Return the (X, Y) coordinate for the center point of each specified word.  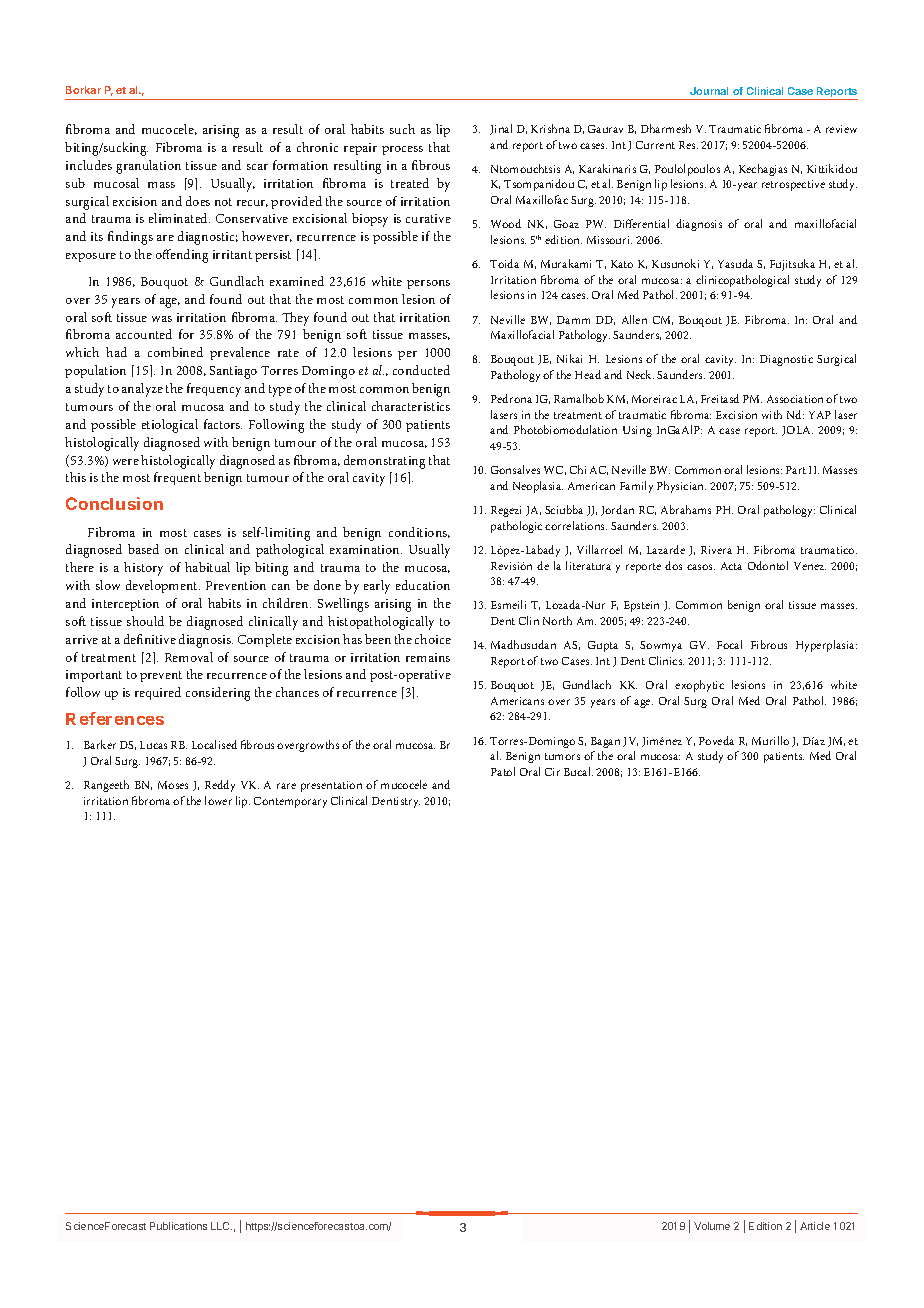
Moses (173, 785)
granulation (148, 167)
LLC (221, 1226)
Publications (178, 1226)
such (402, 129)
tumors (562, 756)
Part (796, 470)
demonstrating (384, 462)
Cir (552, 772)
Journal (709, 91)
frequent (177, 478)
